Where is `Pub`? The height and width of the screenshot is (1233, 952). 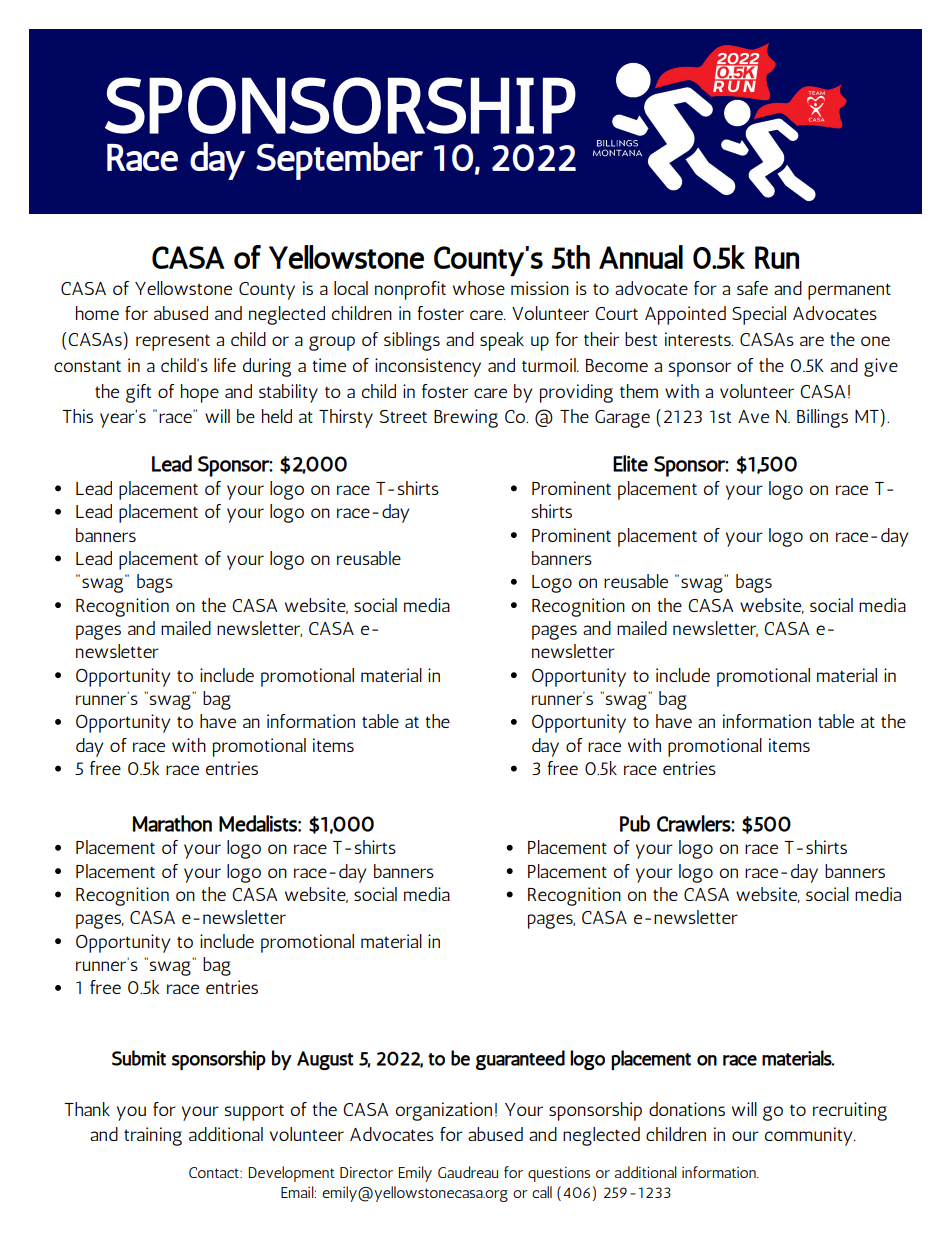 Pub is located at coordinates (635, 823).
